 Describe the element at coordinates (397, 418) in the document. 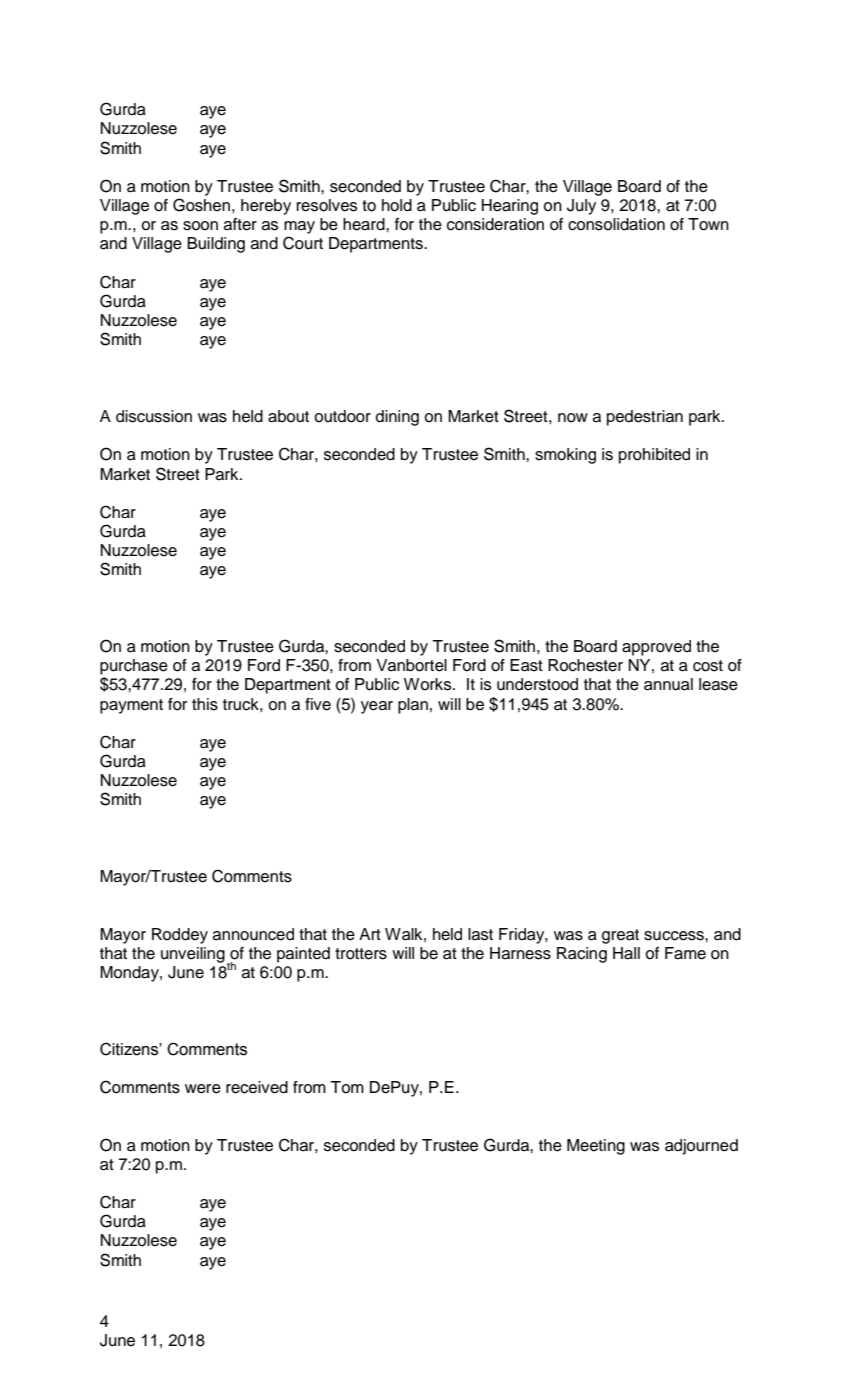

I see `dining` at that location.
